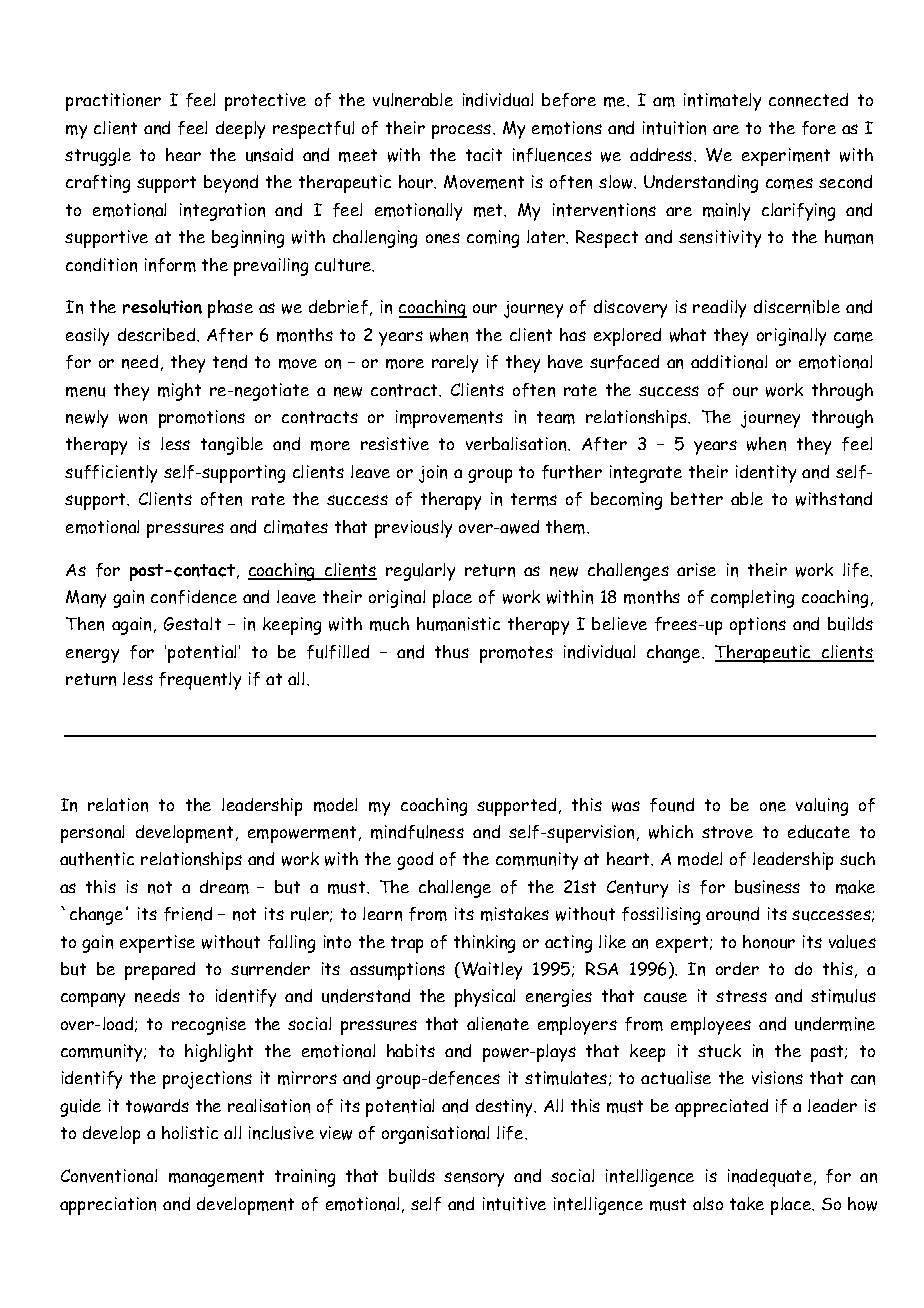 This screenshot has height=1308, width=924. Describe the element at coordinates (758, 626) in the screenshot. I see `options` at that location.
